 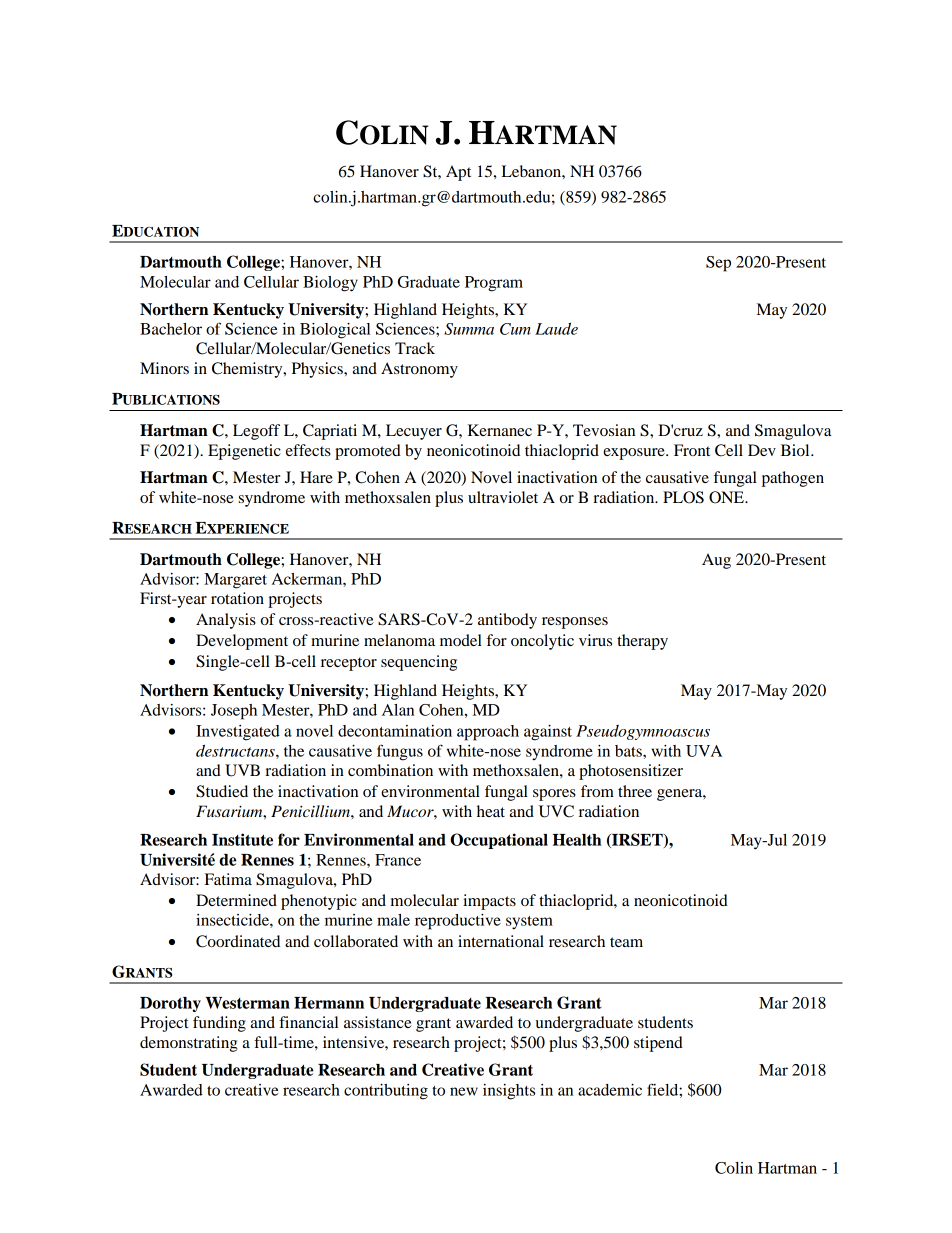 What do you see at coordinates (189, 1044) in the screenshot?
I see `demonstrating` at bounding box center [189, 1044].
